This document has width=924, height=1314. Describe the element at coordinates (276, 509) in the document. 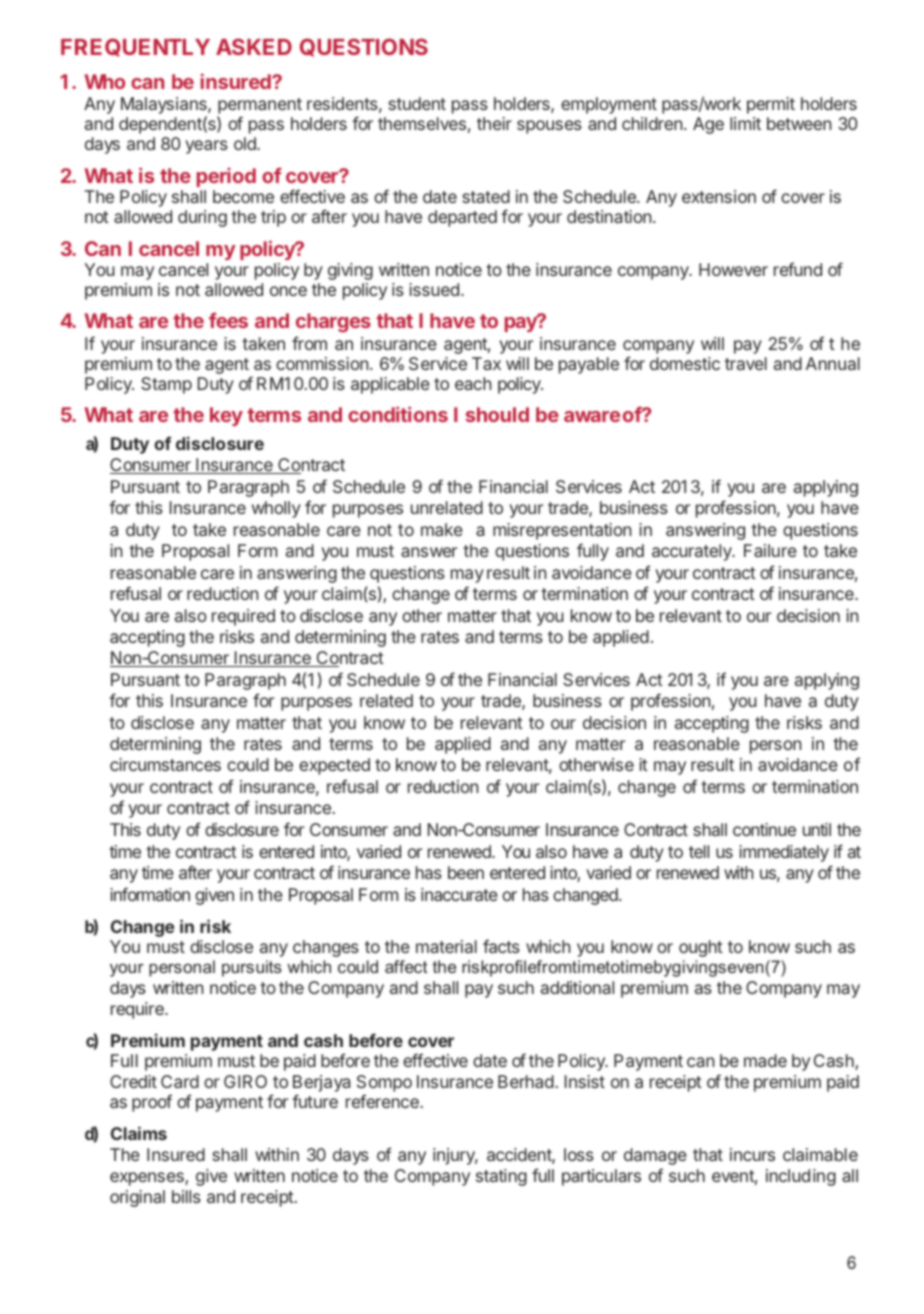

I see `wholly` at that location.
